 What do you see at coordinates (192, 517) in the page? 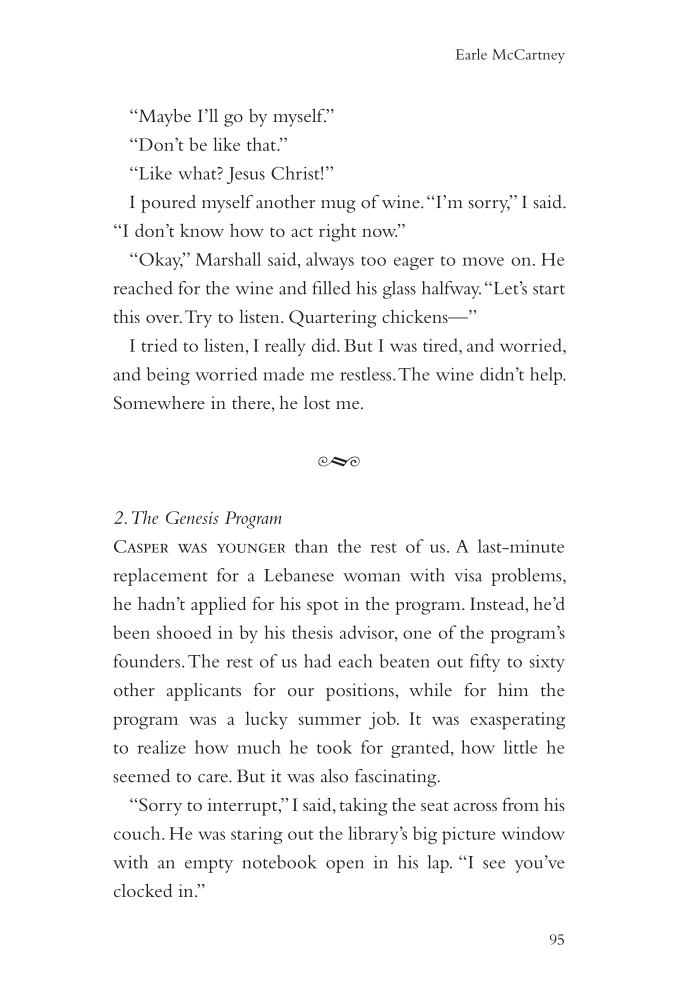
I see `Genesis` at bounding box center [192, 517].
